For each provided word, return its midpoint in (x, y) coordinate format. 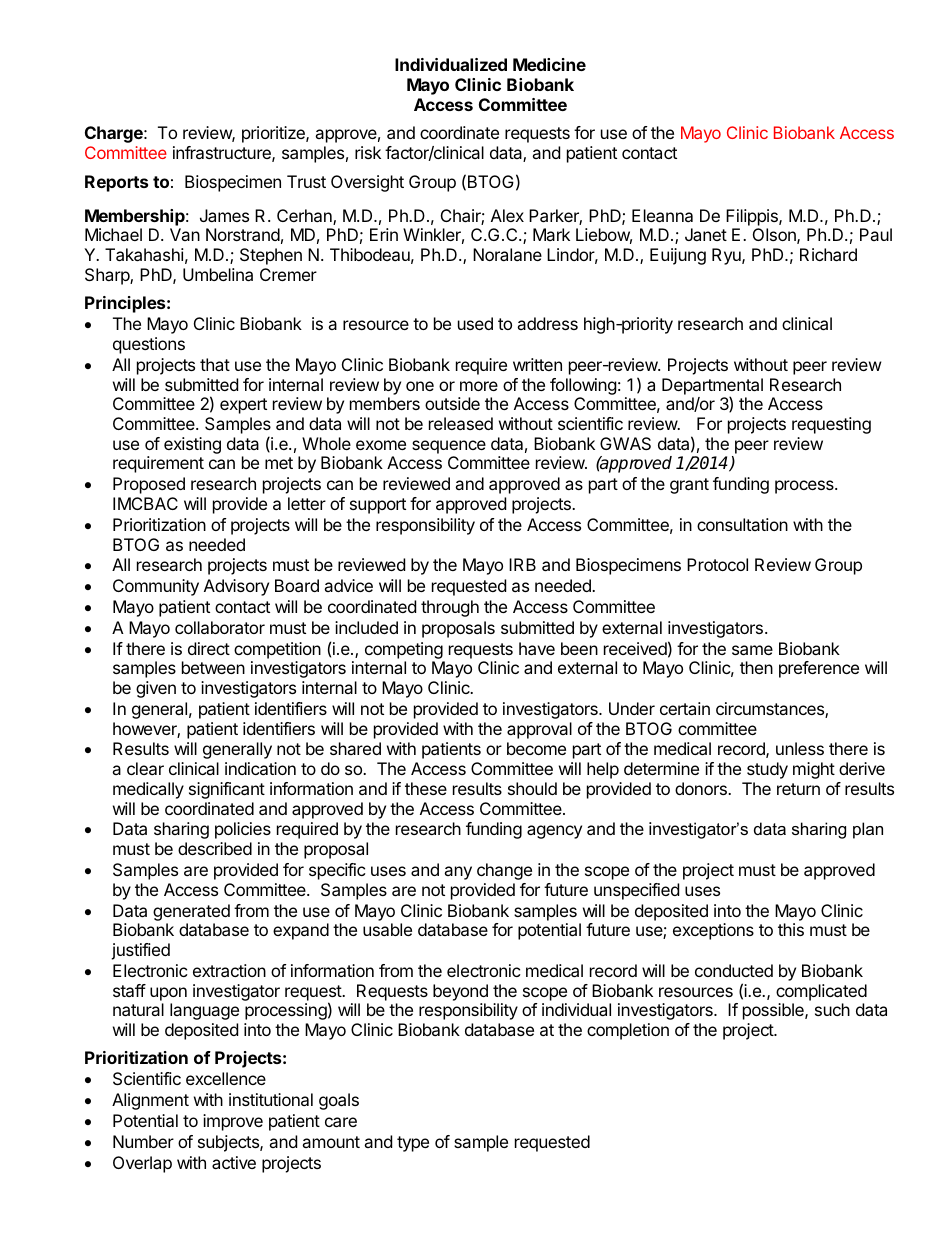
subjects (229, 1143)
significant (227, 790)
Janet (706, 234)
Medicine (549, 64)
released (461, 423)
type (413, 1144)
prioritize (274, 134)
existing (192, 445)
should (532, 788)
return (798, 789)
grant (689, 486)
